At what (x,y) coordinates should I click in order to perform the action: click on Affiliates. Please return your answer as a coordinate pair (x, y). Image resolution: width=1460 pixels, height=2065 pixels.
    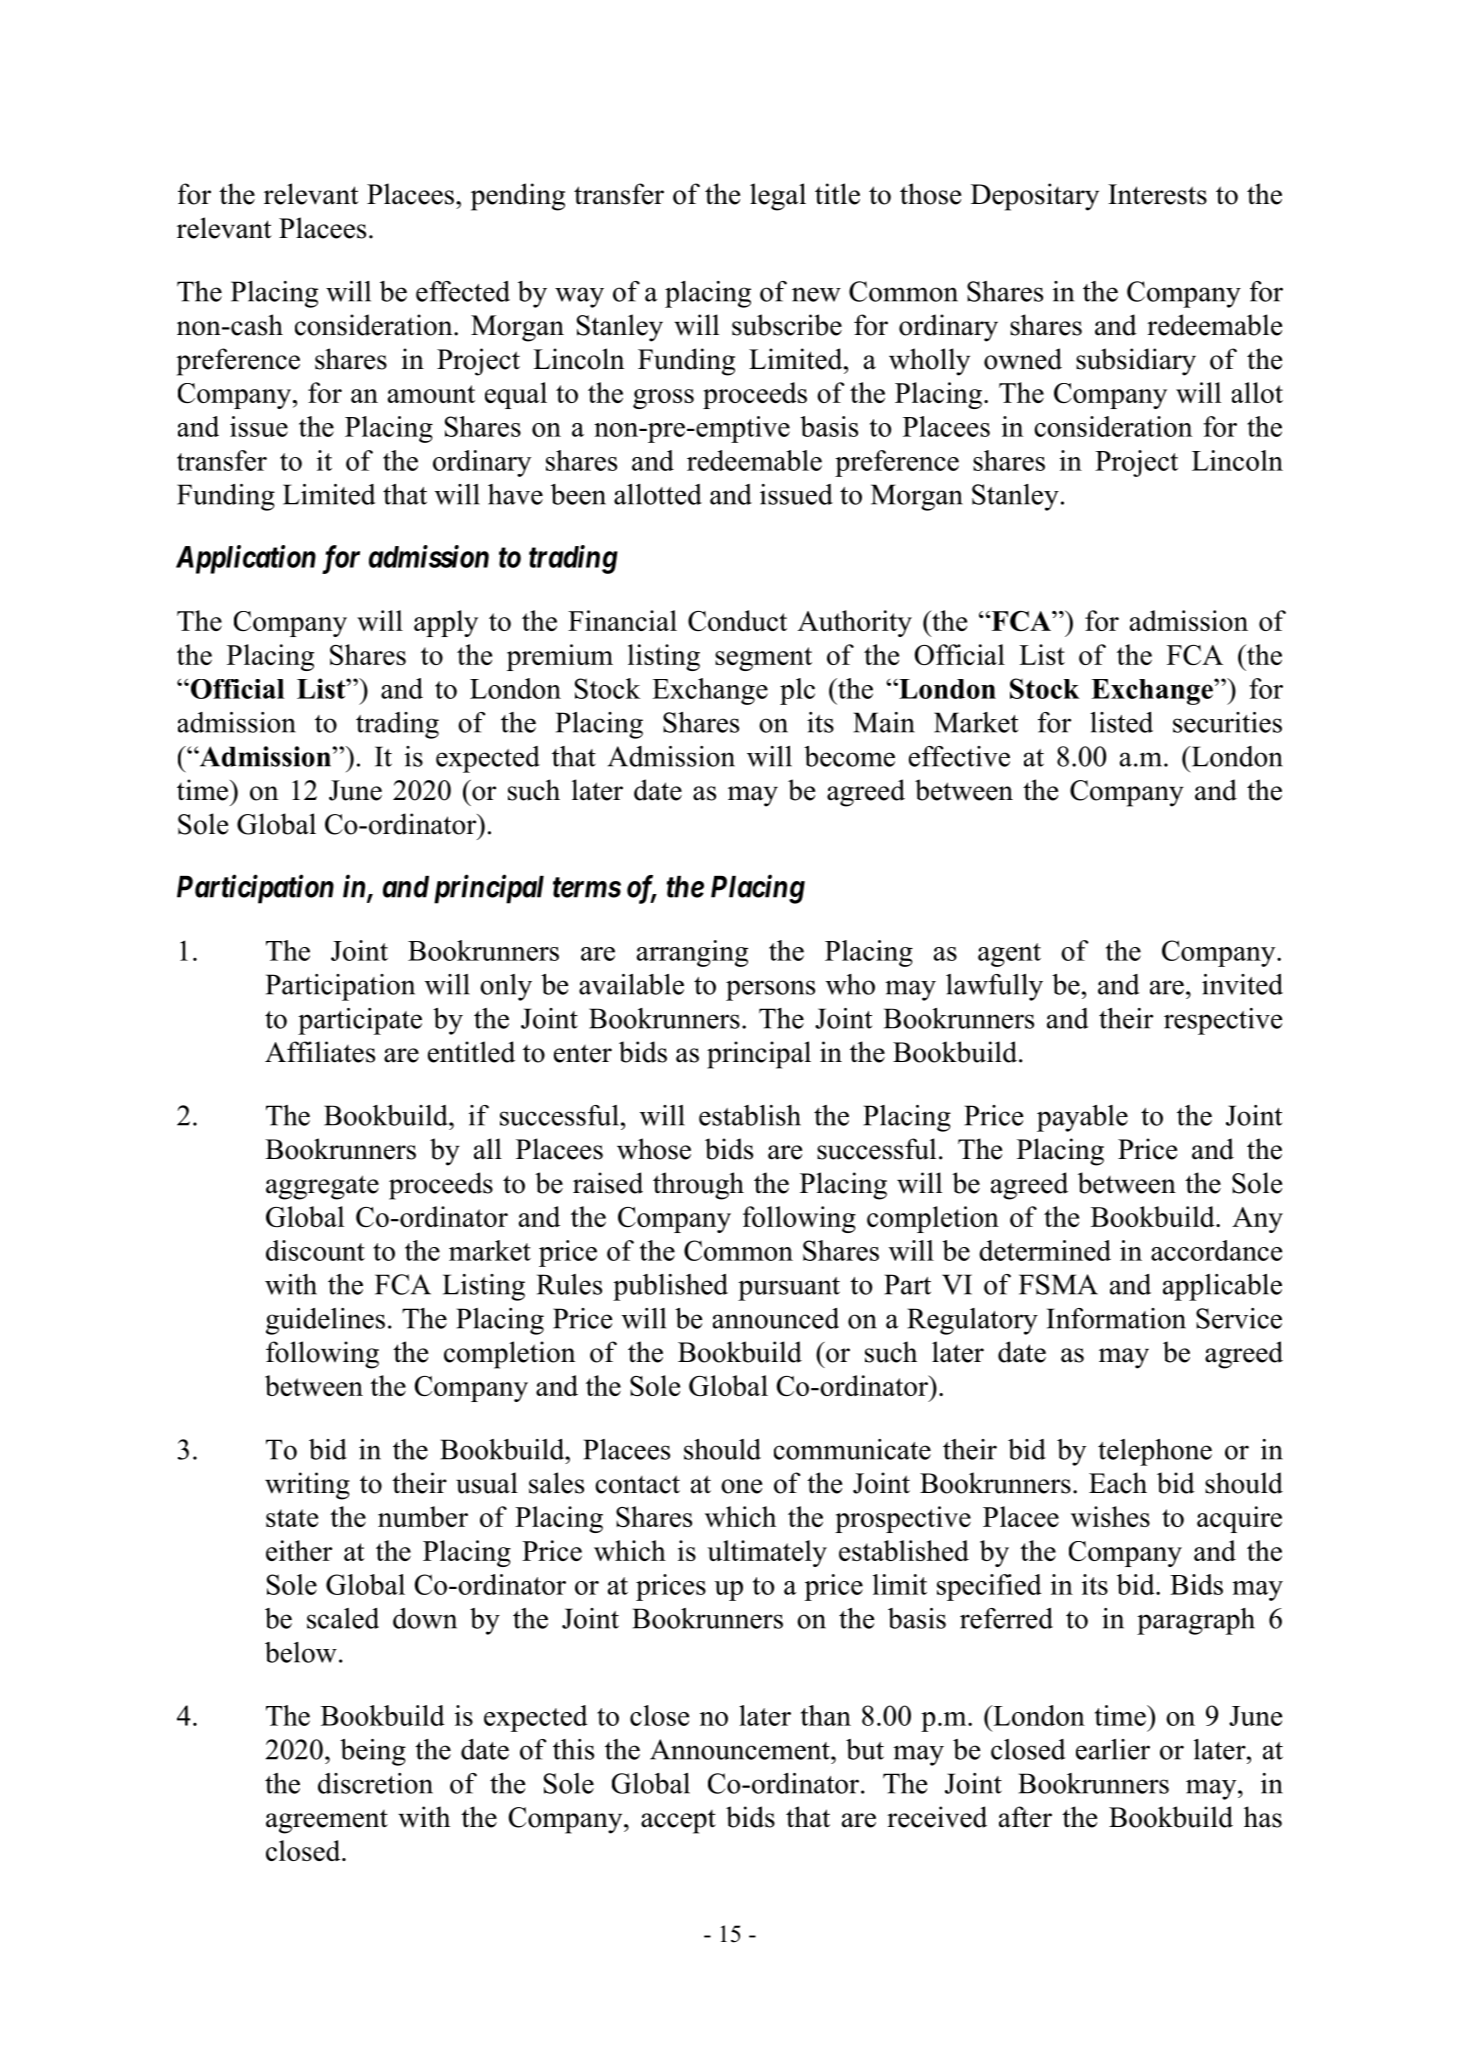
    Looking at the image, I should click on (320, 1052).
